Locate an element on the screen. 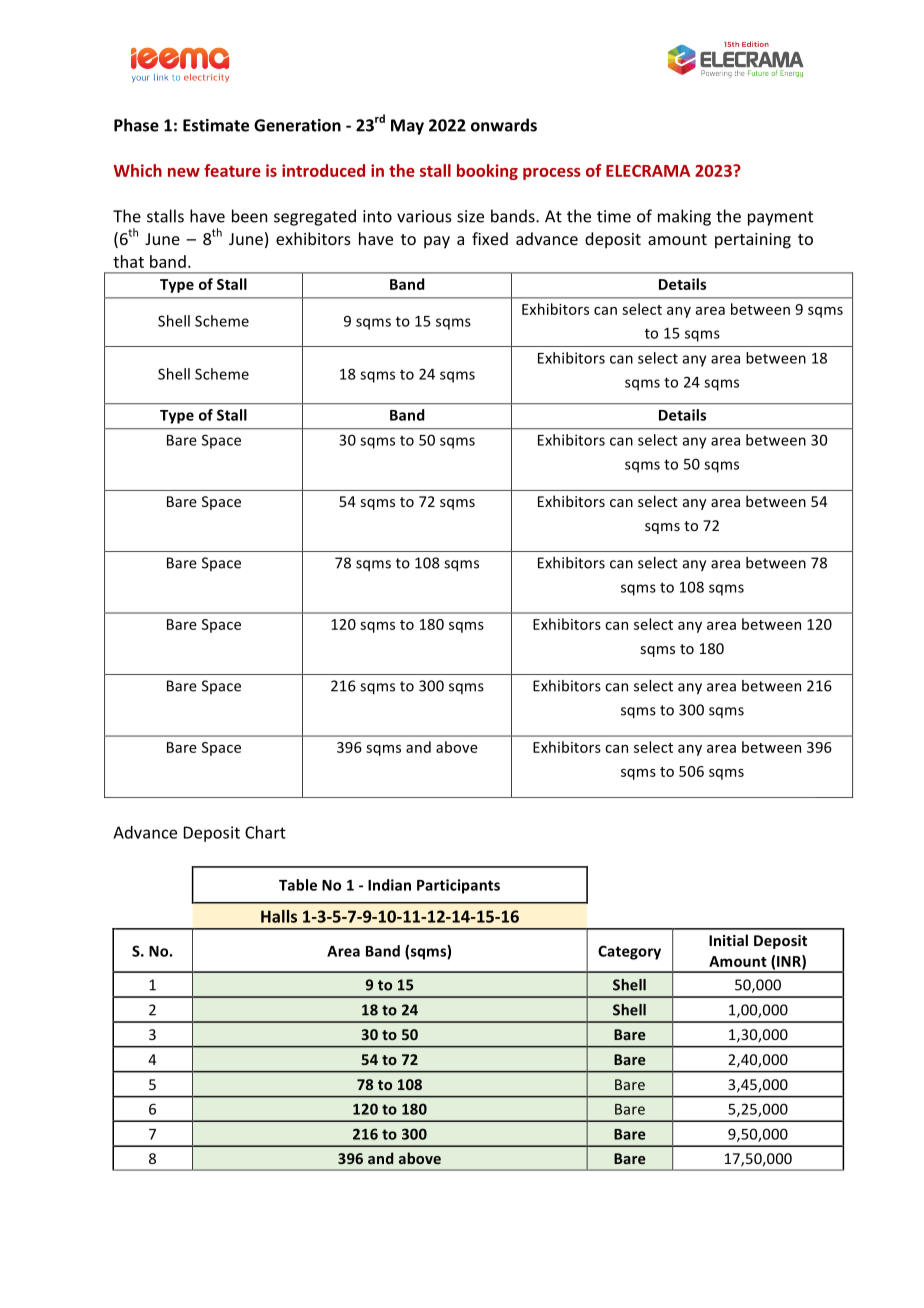 This screenshot has width=924, height=1308. making is located at coordinates (684, 217).
